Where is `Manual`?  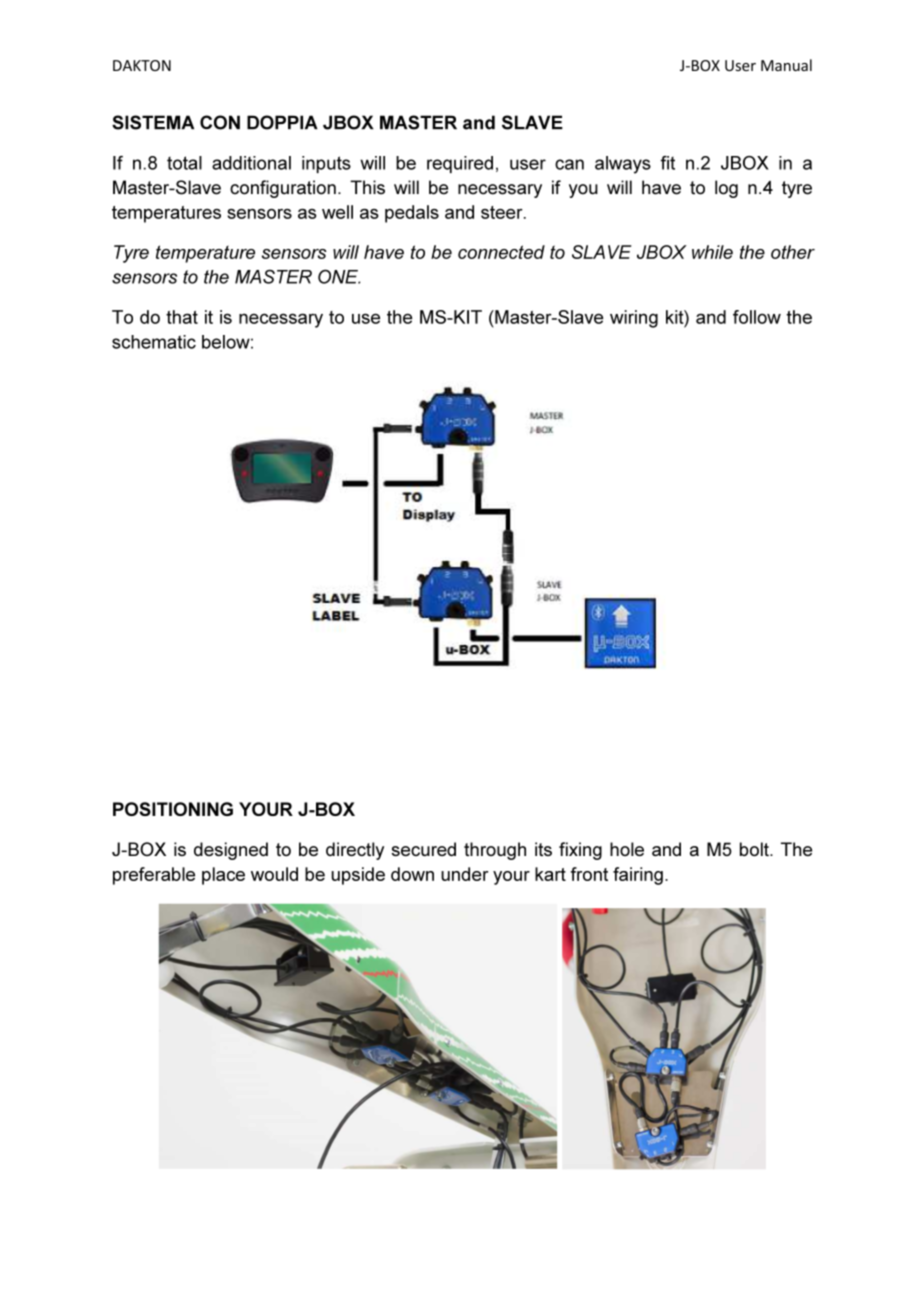 Manual is located at coordinates (786, 65).
